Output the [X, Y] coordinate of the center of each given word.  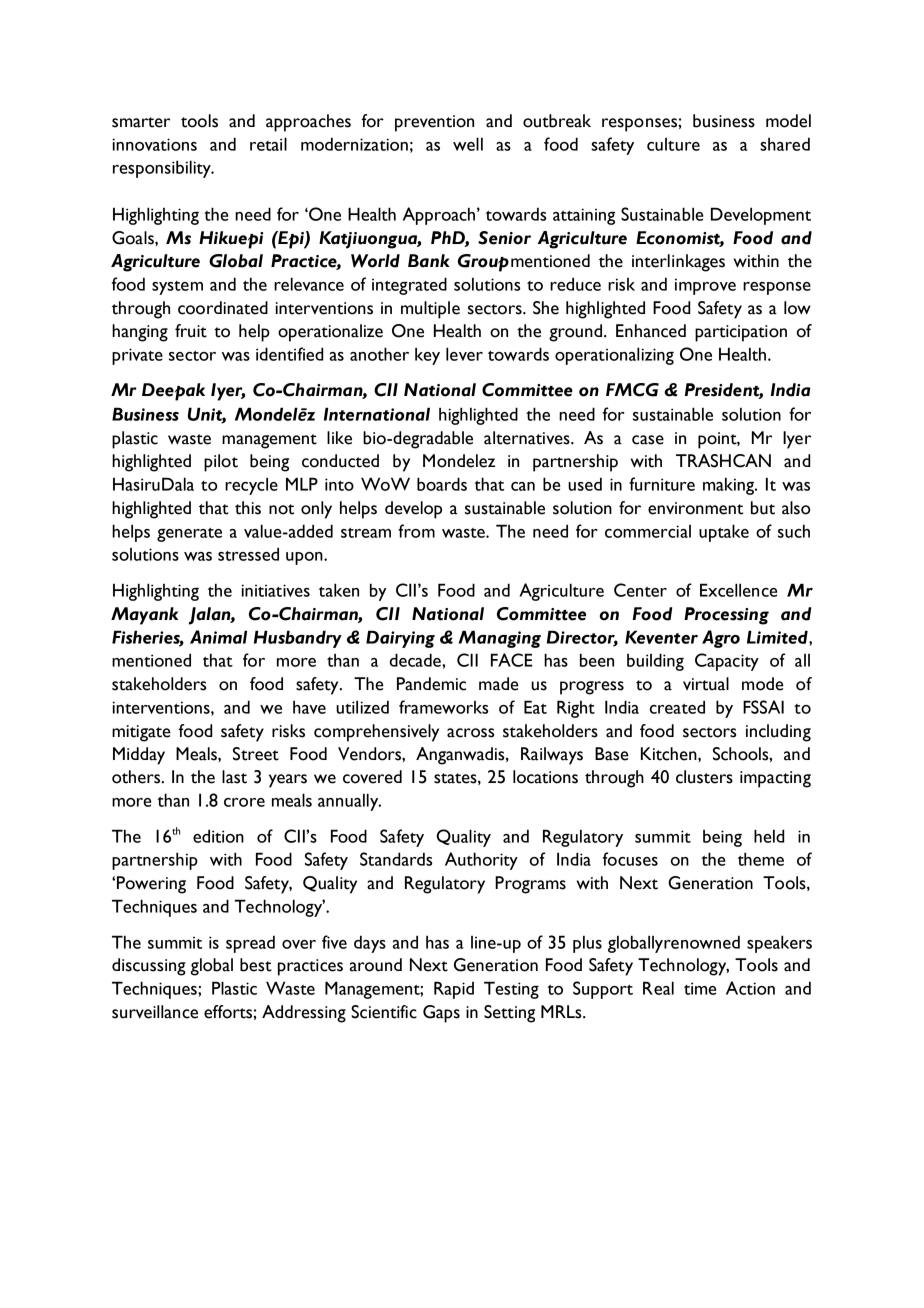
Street [256, 754]
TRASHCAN [723, 461]
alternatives [528, 438]
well [468, 144]
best [256, 965]
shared [785, 144]
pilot [221, 463]
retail [268, 144]
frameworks [444, 707]
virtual [706, 684]
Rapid [454, 990]
